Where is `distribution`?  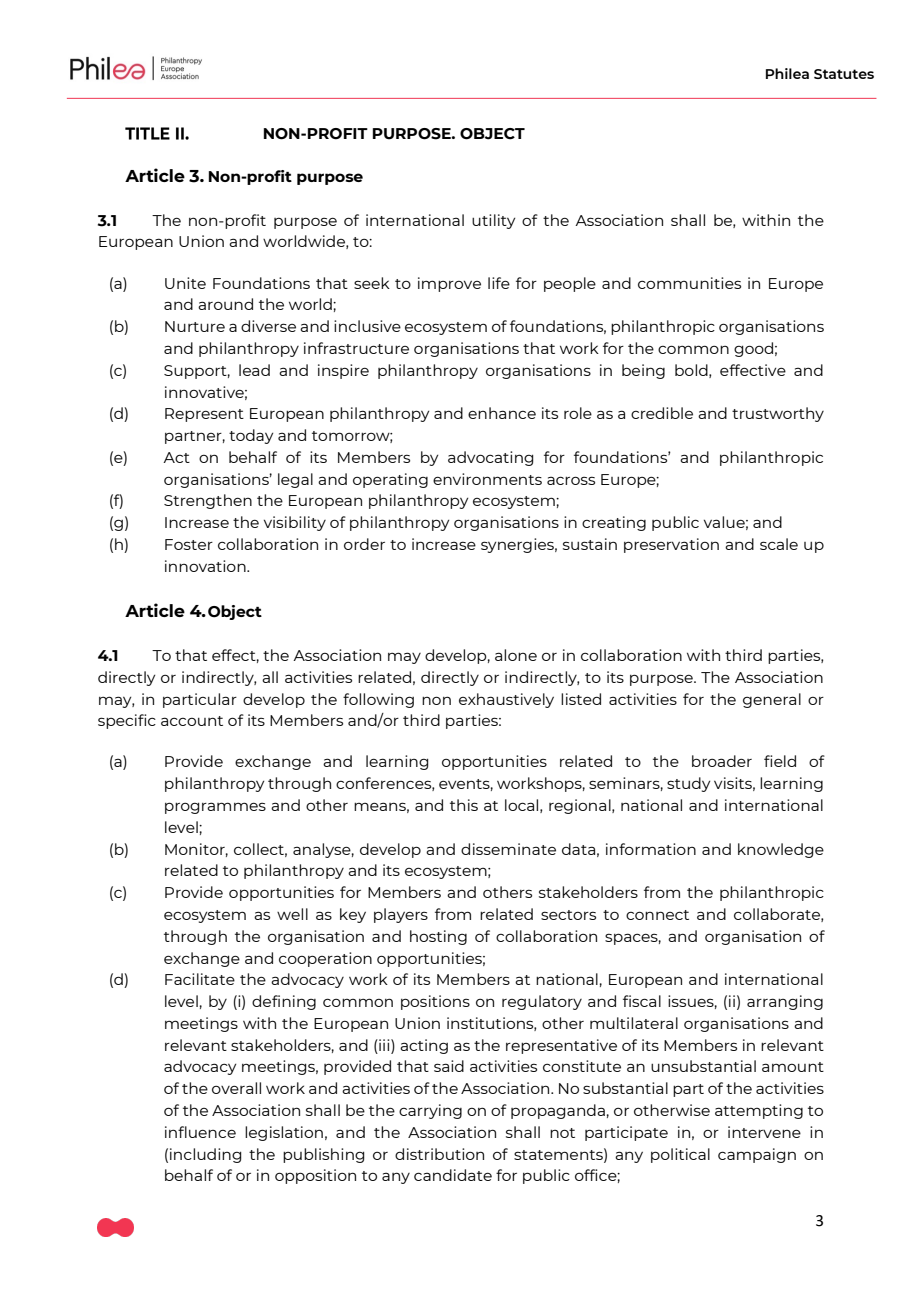
distribution is located at coordinates (439, 1154).
